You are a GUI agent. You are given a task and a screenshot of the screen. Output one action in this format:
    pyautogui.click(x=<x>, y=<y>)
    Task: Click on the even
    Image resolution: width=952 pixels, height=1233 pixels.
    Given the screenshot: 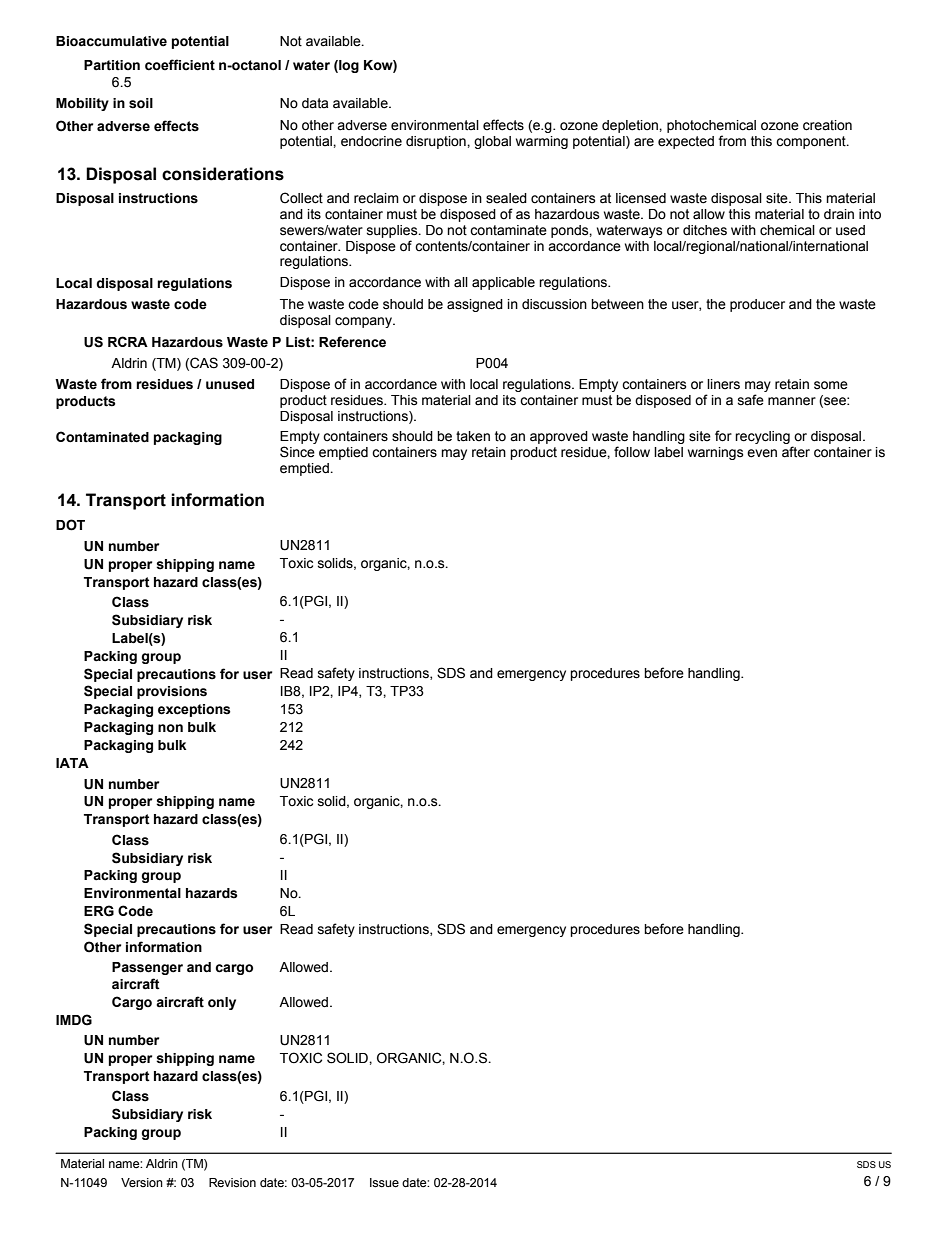 What is the action you would take?
    pyautogui.click(x=762, y=453)
